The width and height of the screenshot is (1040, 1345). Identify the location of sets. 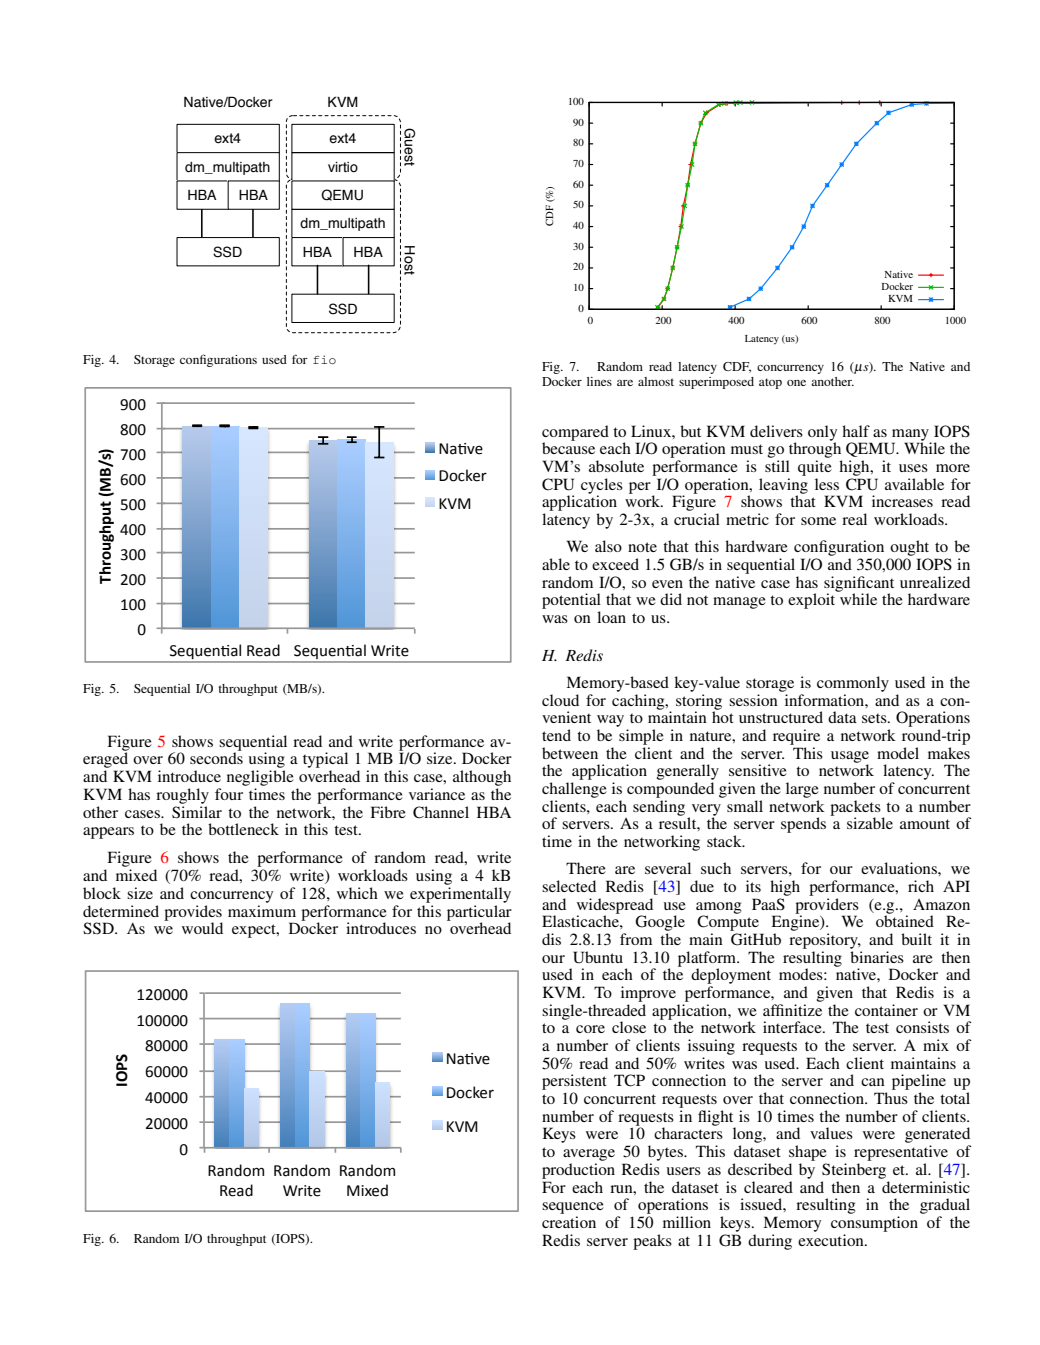
(875, 718).
